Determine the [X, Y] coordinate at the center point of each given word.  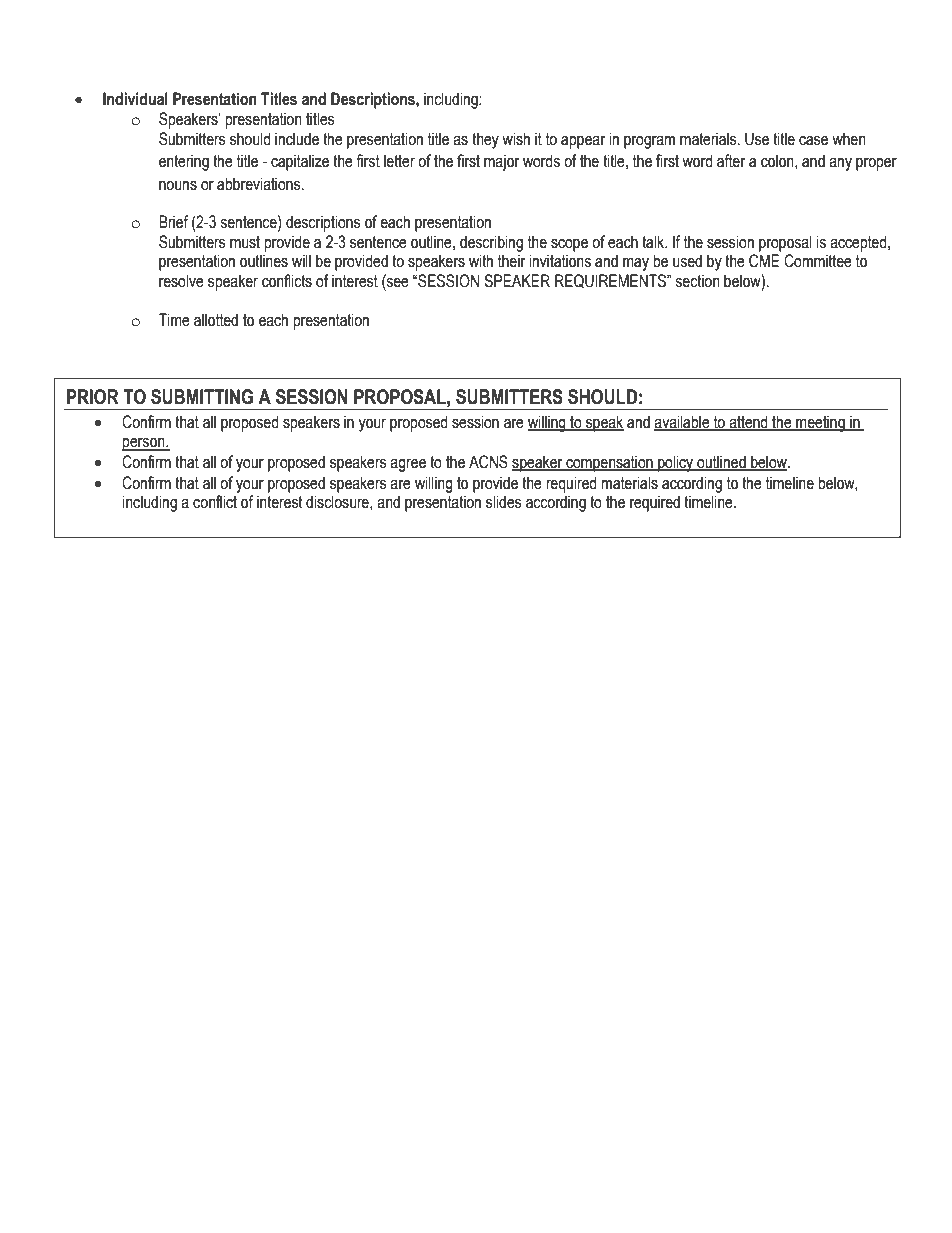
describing [491, 243]
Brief [173, 222]
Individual [135, 99]
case [813, 141]
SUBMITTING [202, 397]
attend [748, 422]
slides [504, 502]
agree [408, 465]
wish [516, 139]
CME [764, 261]
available [683, 422]
